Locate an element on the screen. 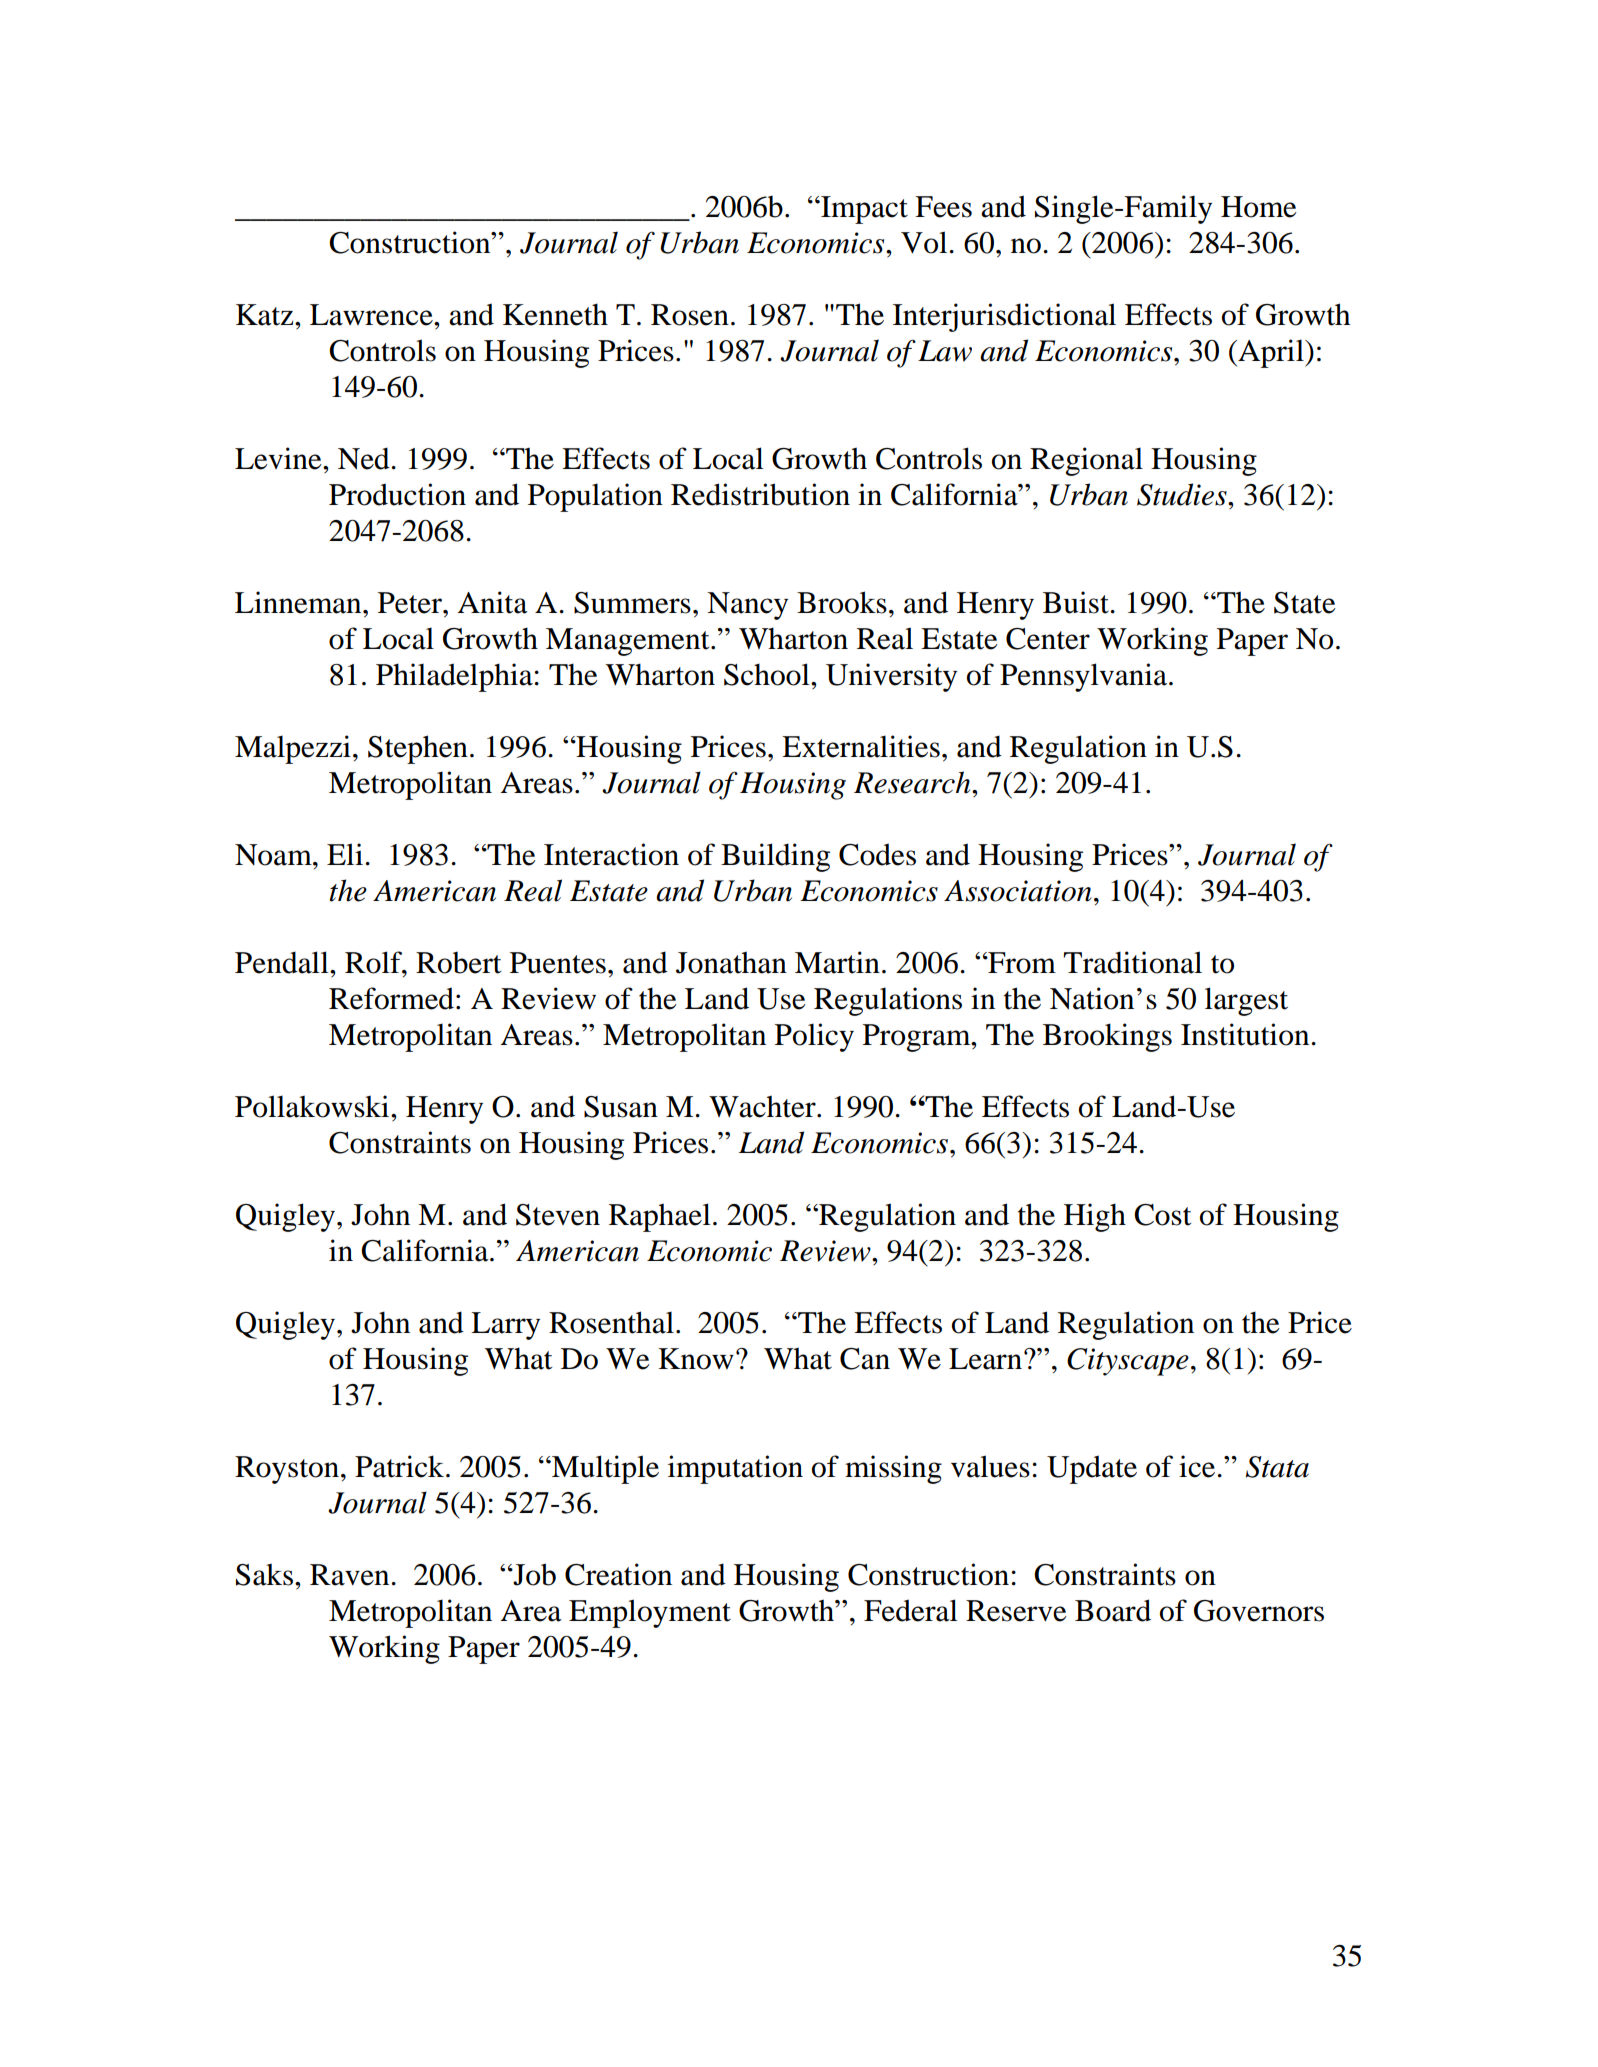 This screenshot has height=2067, width=1598. Anita is located at coordinates (493, 602).
